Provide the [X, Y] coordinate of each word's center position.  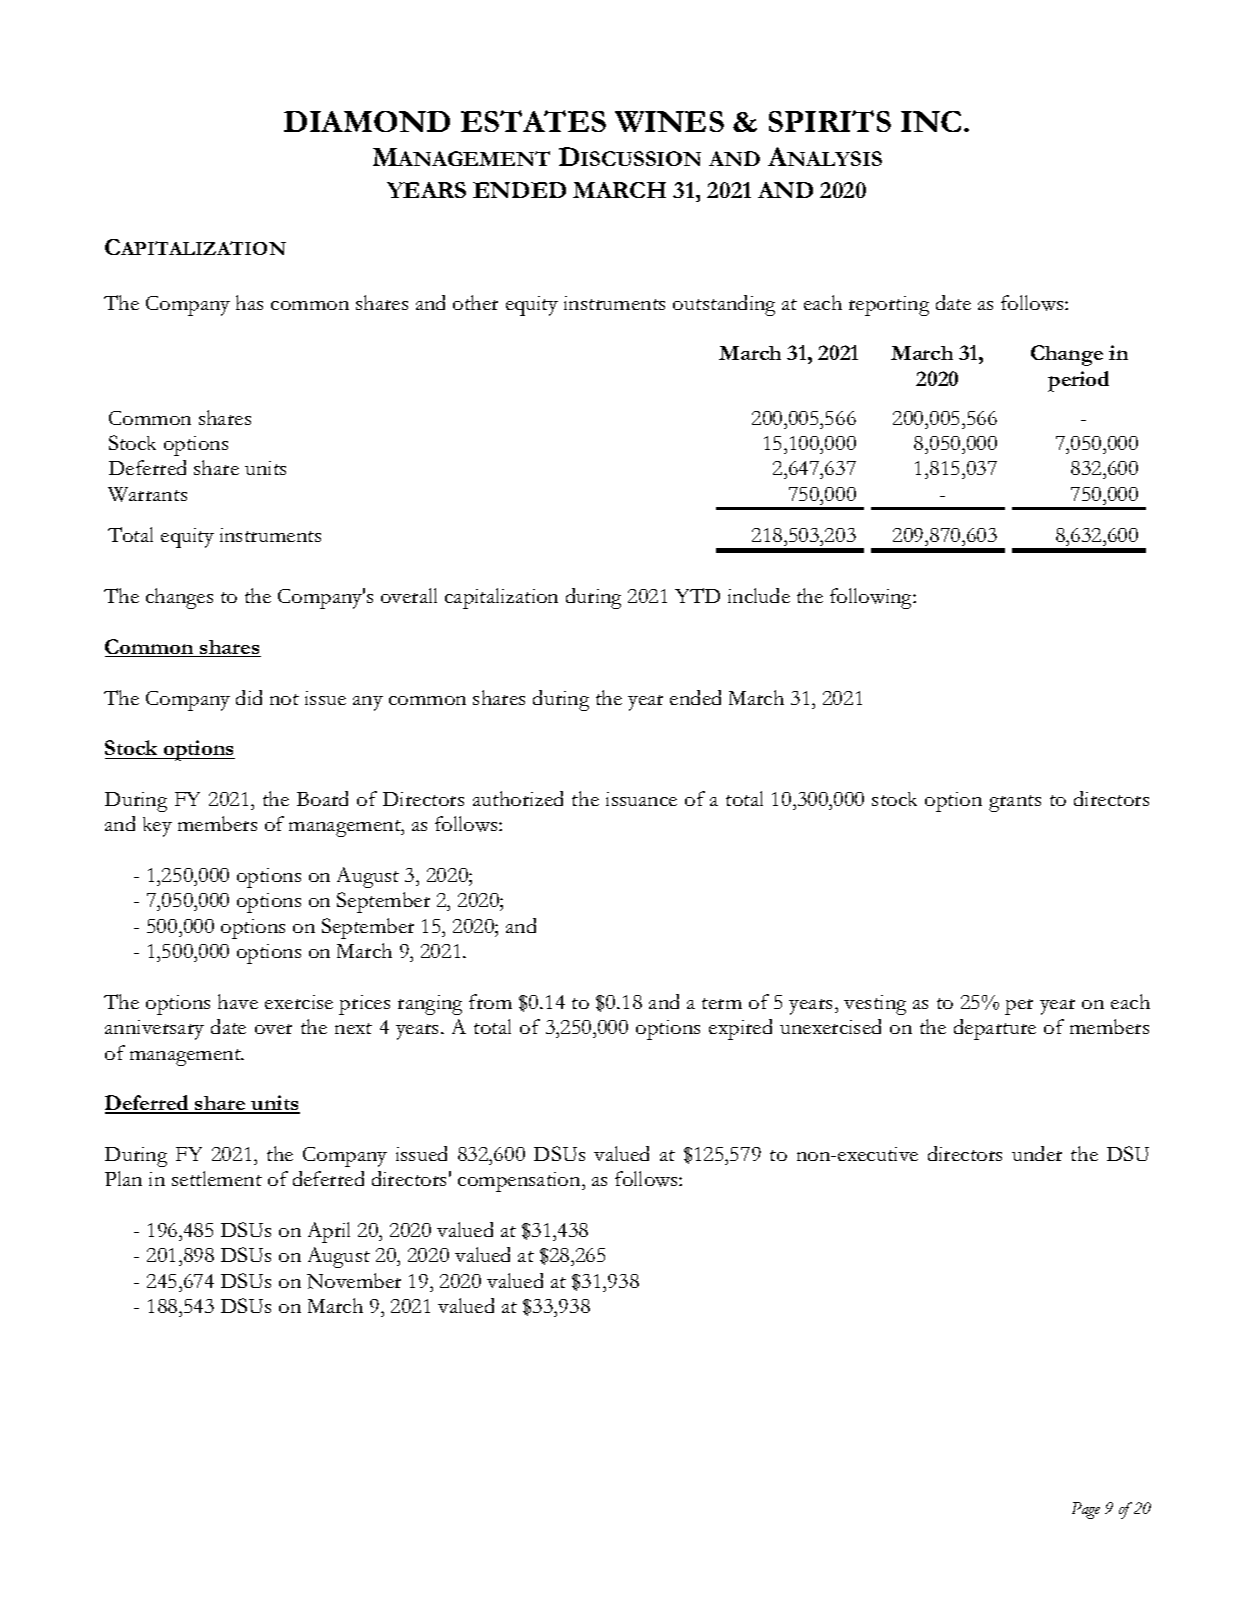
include [759, 595]
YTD [697, 595]
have [238, 1001]
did [249, 697]
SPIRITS [830, 121]
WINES [669, 121]
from [490, 1001]
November [354, 1281]
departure [995, 1029]
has [249, 302]
